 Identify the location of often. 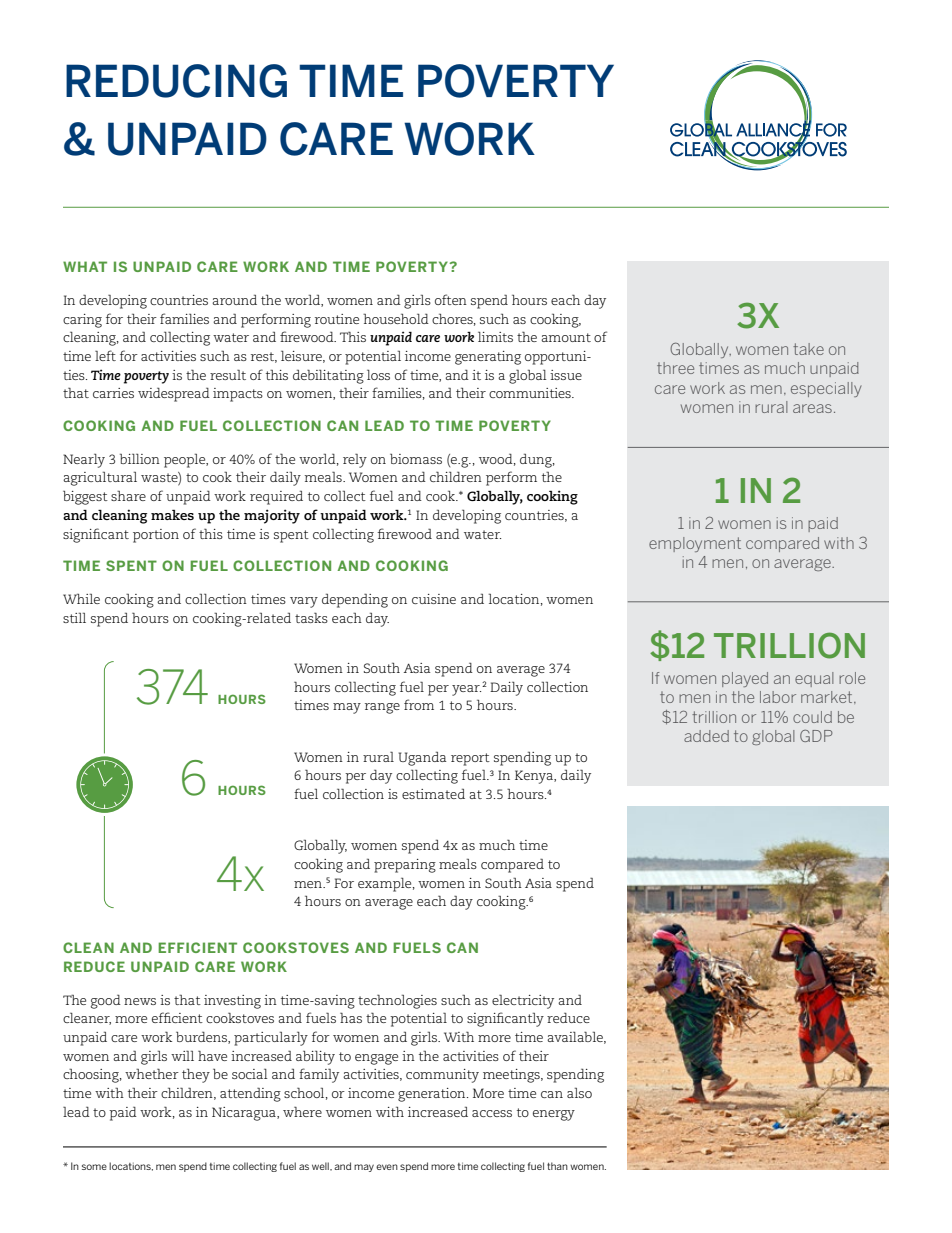
(451, 299).
